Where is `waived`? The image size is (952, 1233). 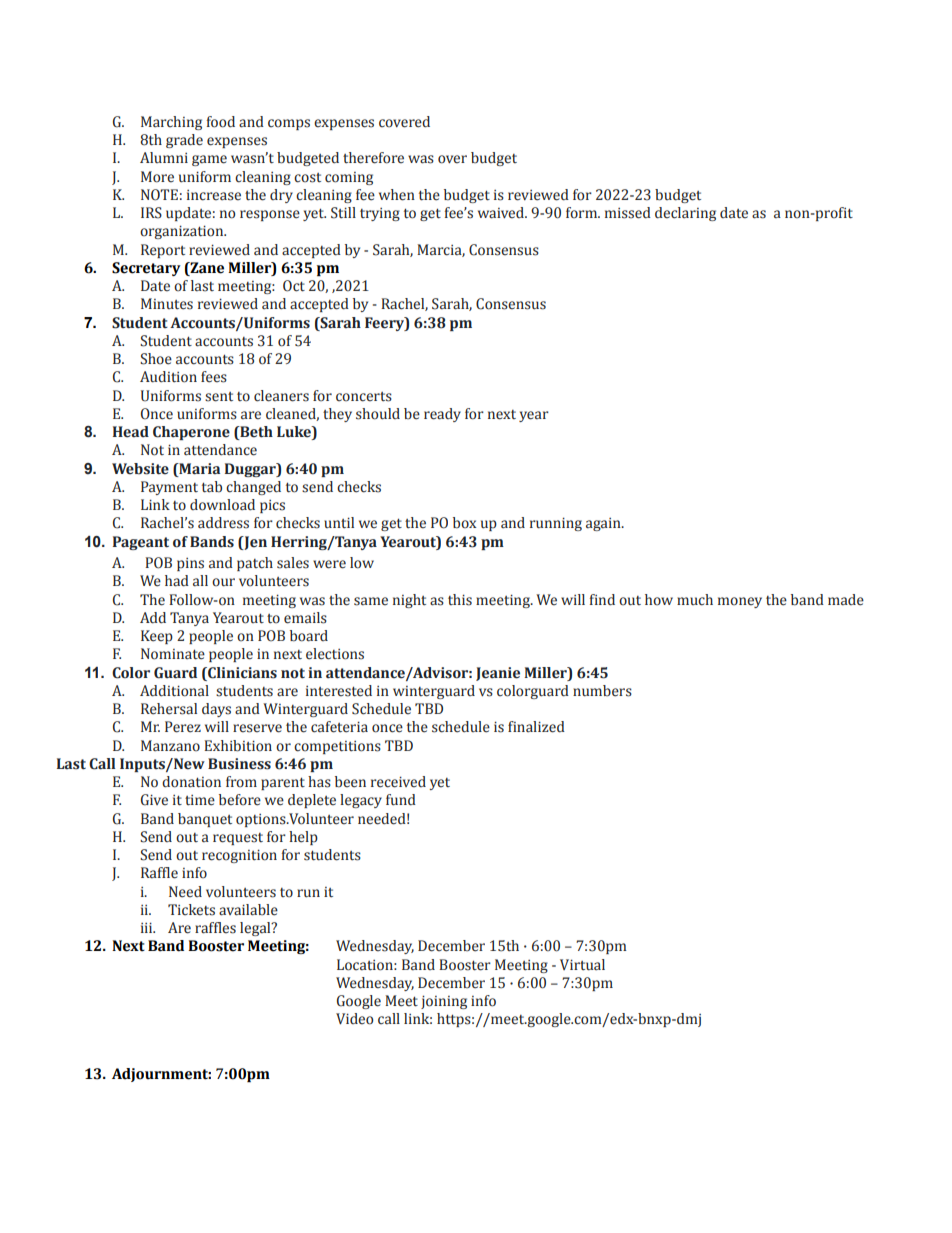
waived is located at coordinates (502, 213).
